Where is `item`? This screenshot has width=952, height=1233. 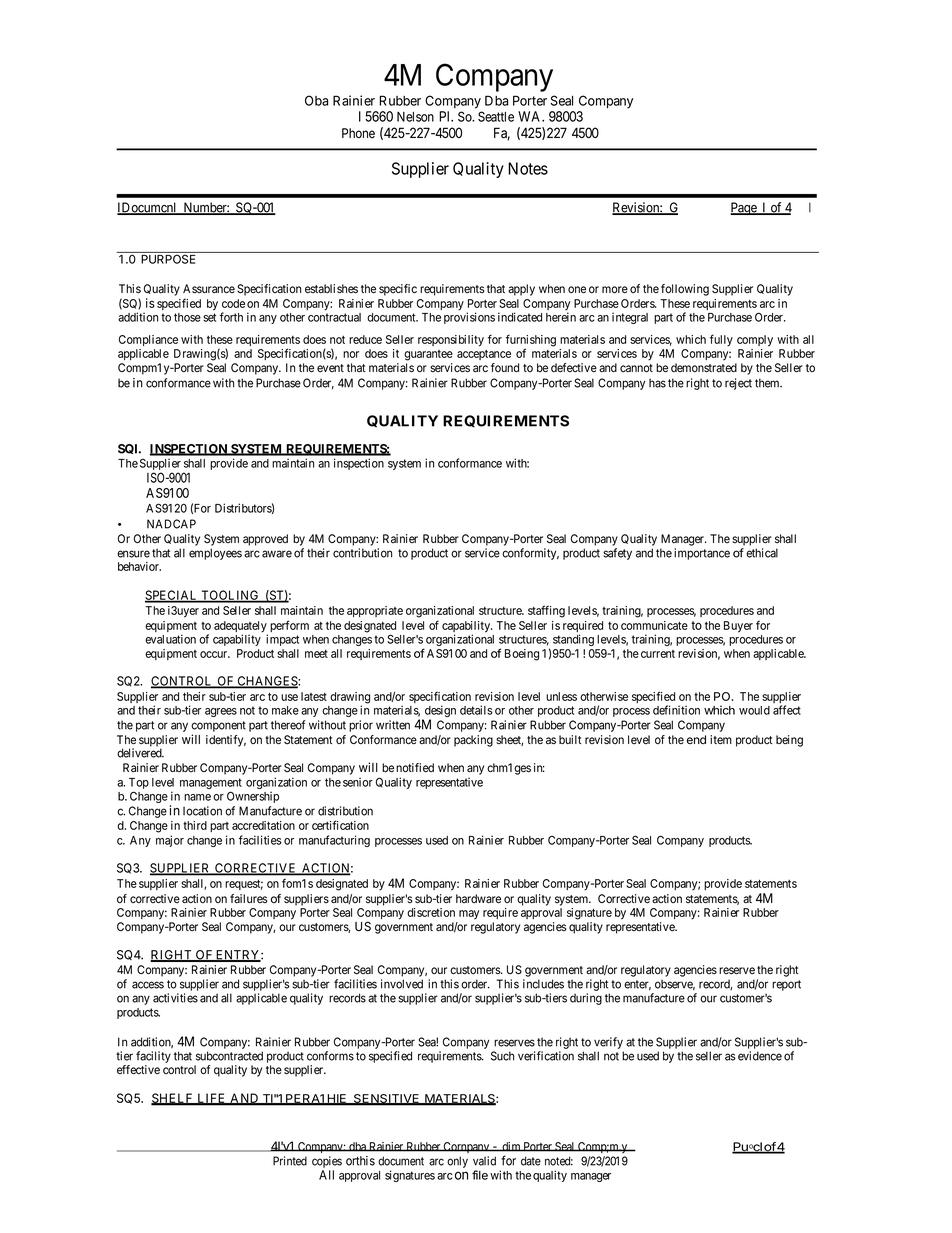 item is located at coordinates (721, 739).
